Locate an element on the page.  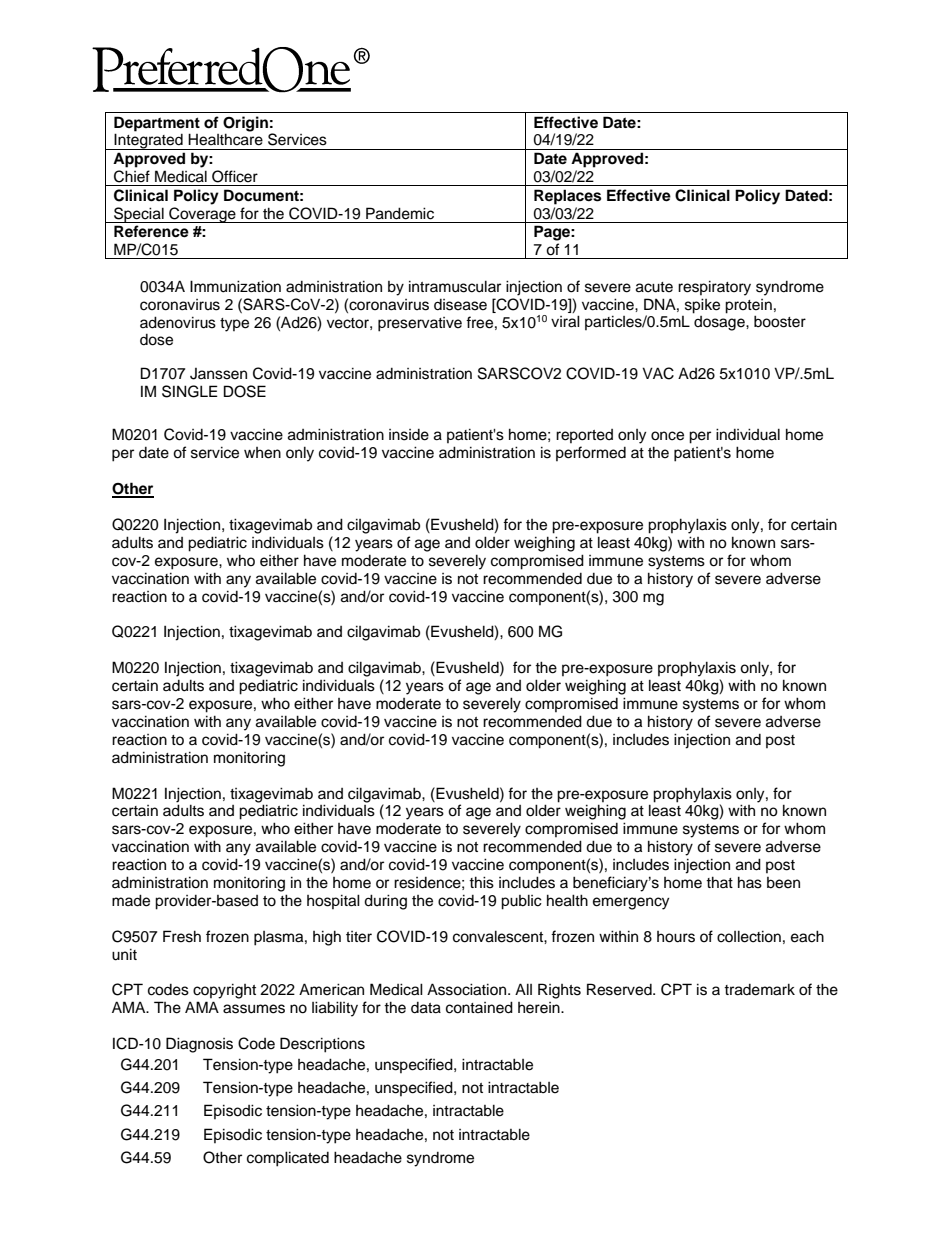
Pandemic is located at coordinates (400, 213).
